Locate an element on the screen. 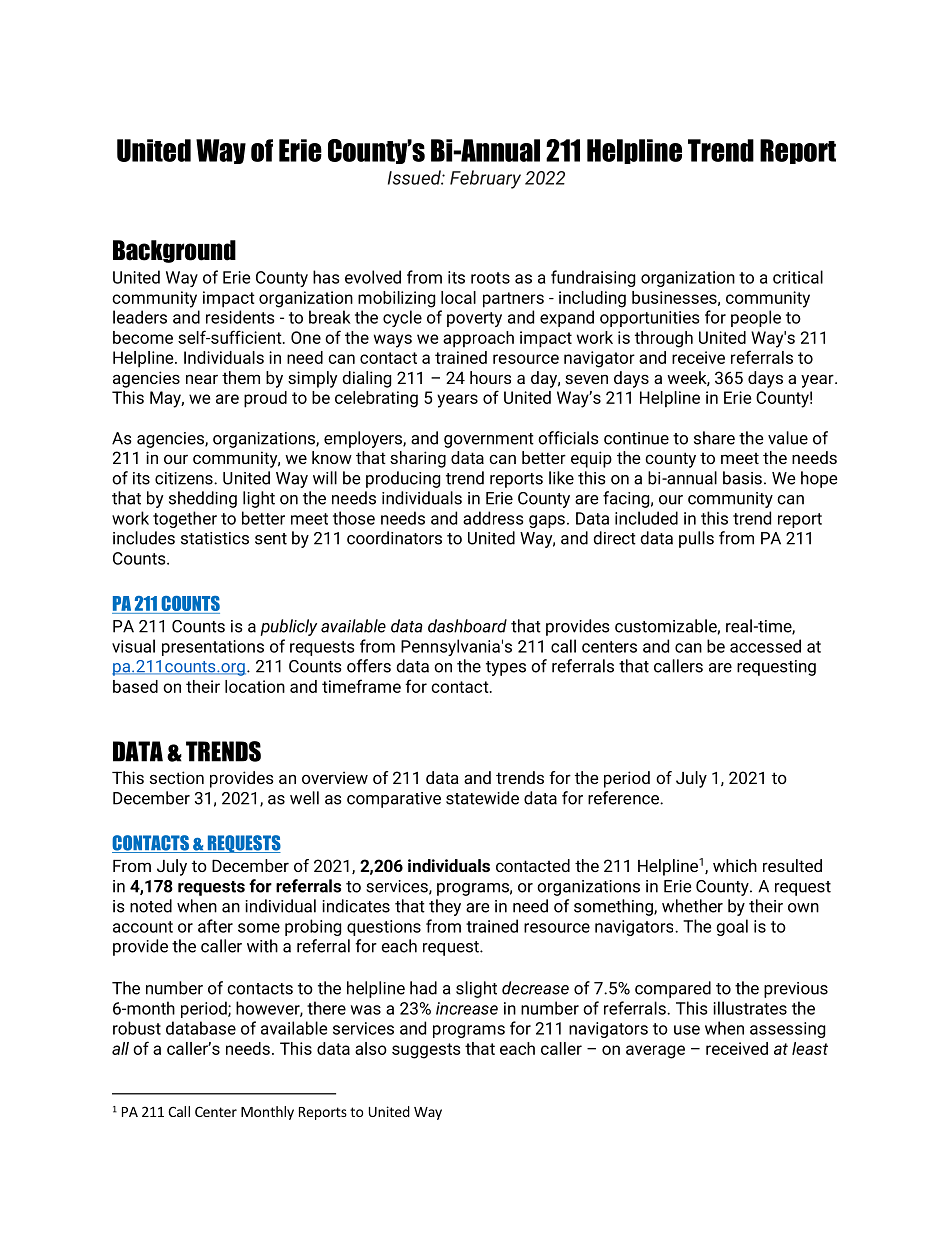 Image resolution: width=952 pixels, height=1233 pixels. critical is located at coordinates (798, 277).
